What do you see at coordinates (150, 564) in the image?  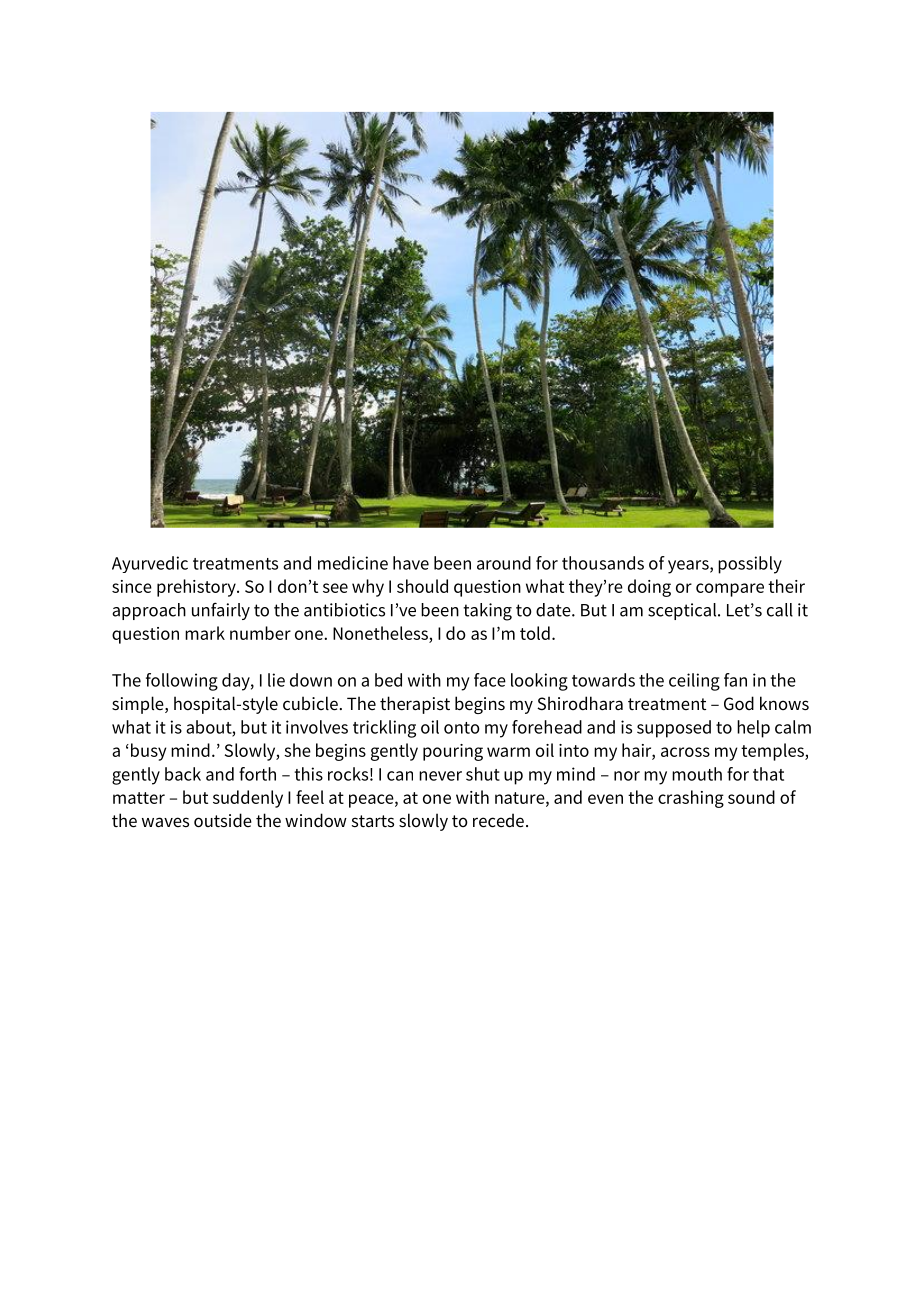 I see `Ayurvedic` at bounding box center [150, 564].
